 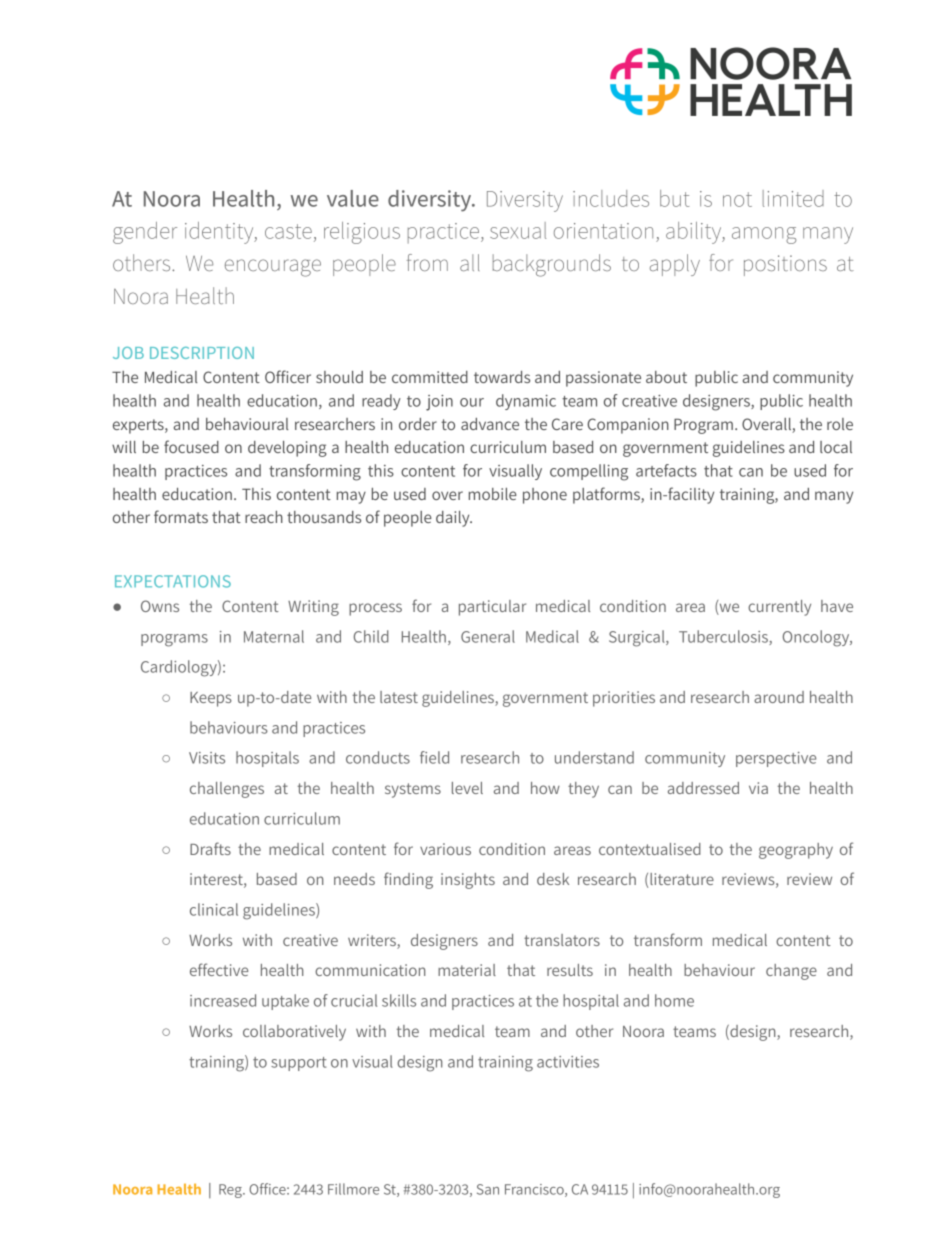 I want to click on Francisco, so click(x=535, y=1190).
